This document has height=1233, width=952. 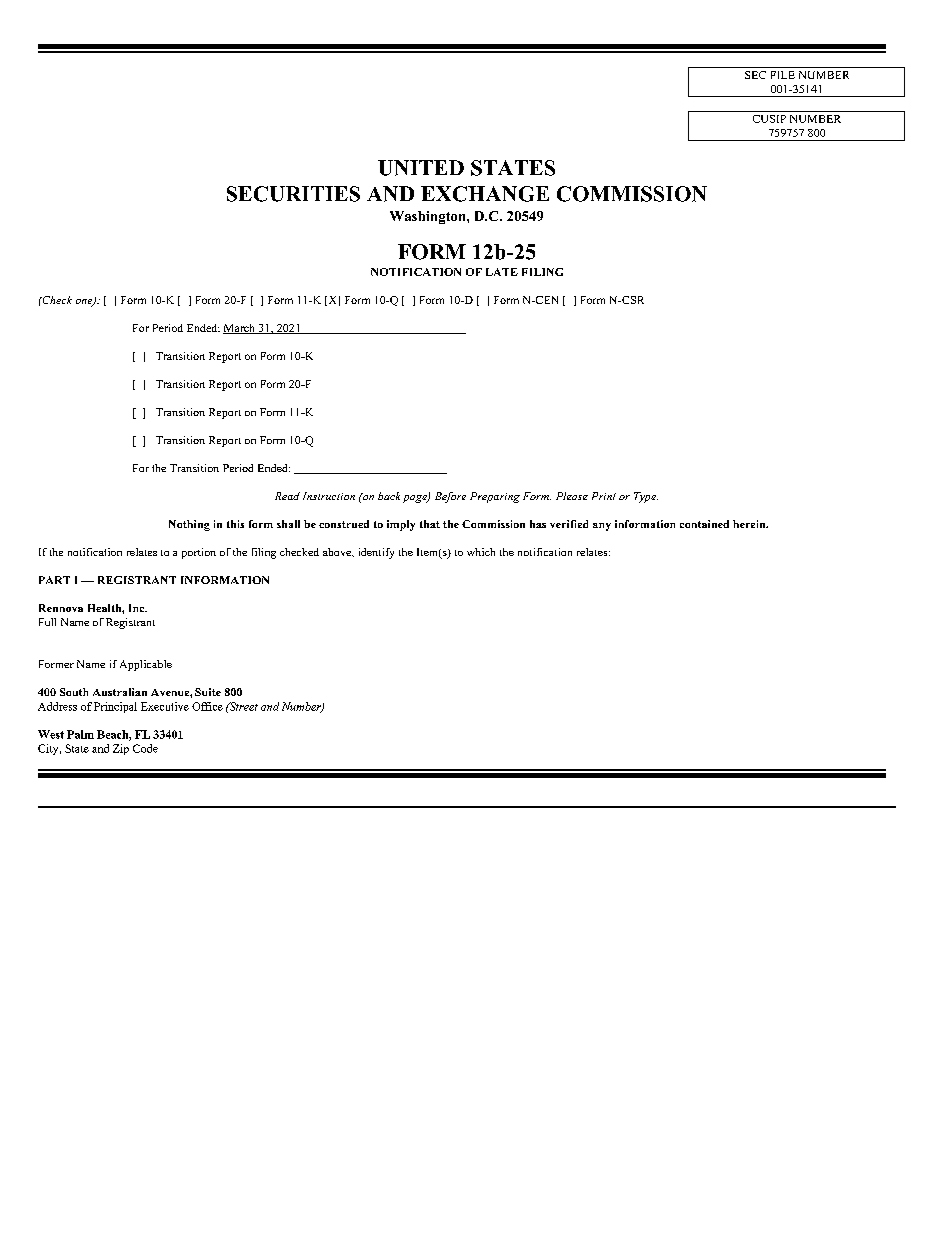 I want to click on Code, so click(x=145, y=748).
